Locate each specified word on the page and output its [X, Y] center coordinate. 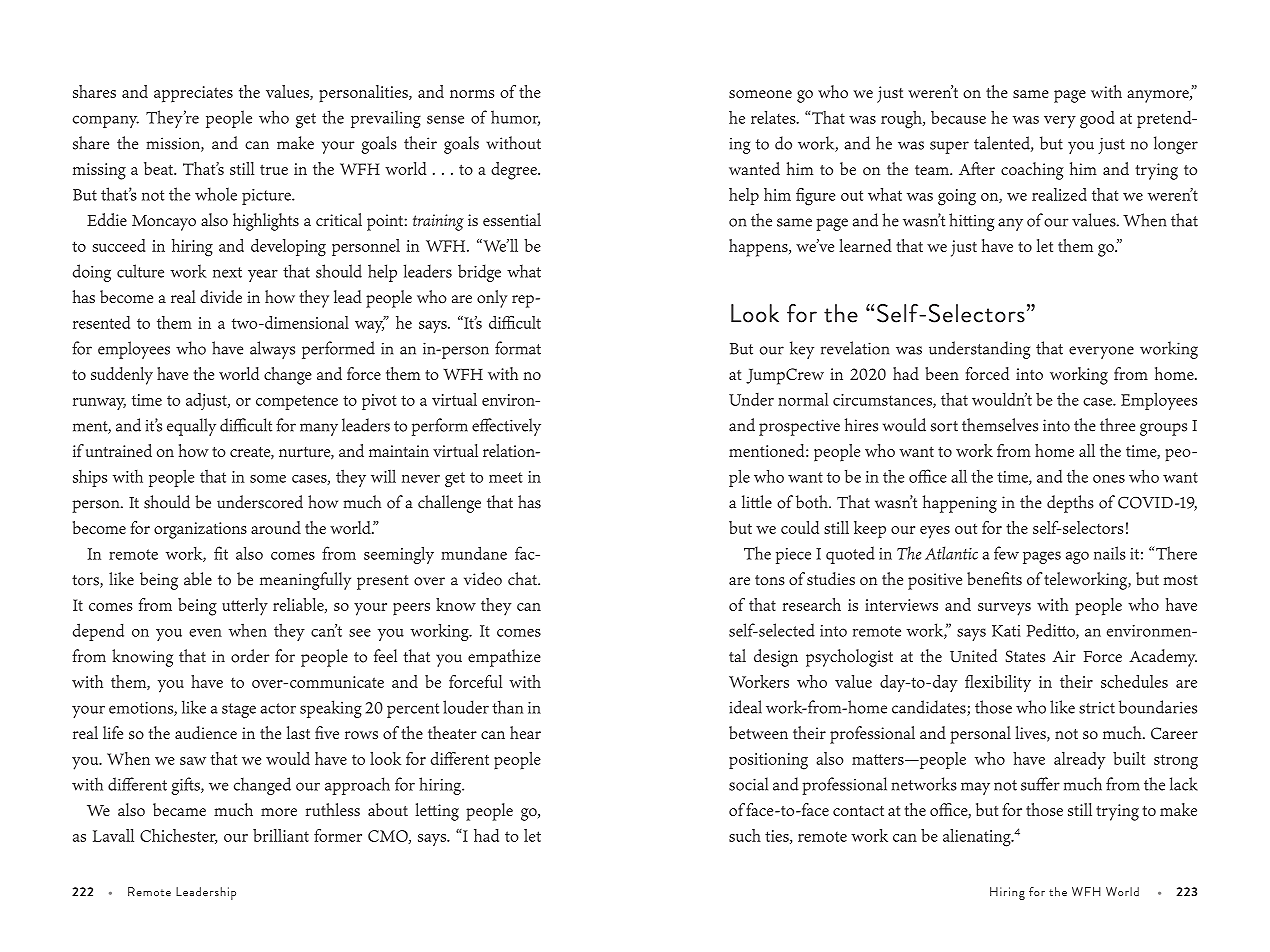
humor [515, 118]
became [179, 810]
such [745, 835]
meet [506, 477]
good [1097, 120]
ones [1109, 479]
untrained [119, 450]
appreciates [193, 94]
